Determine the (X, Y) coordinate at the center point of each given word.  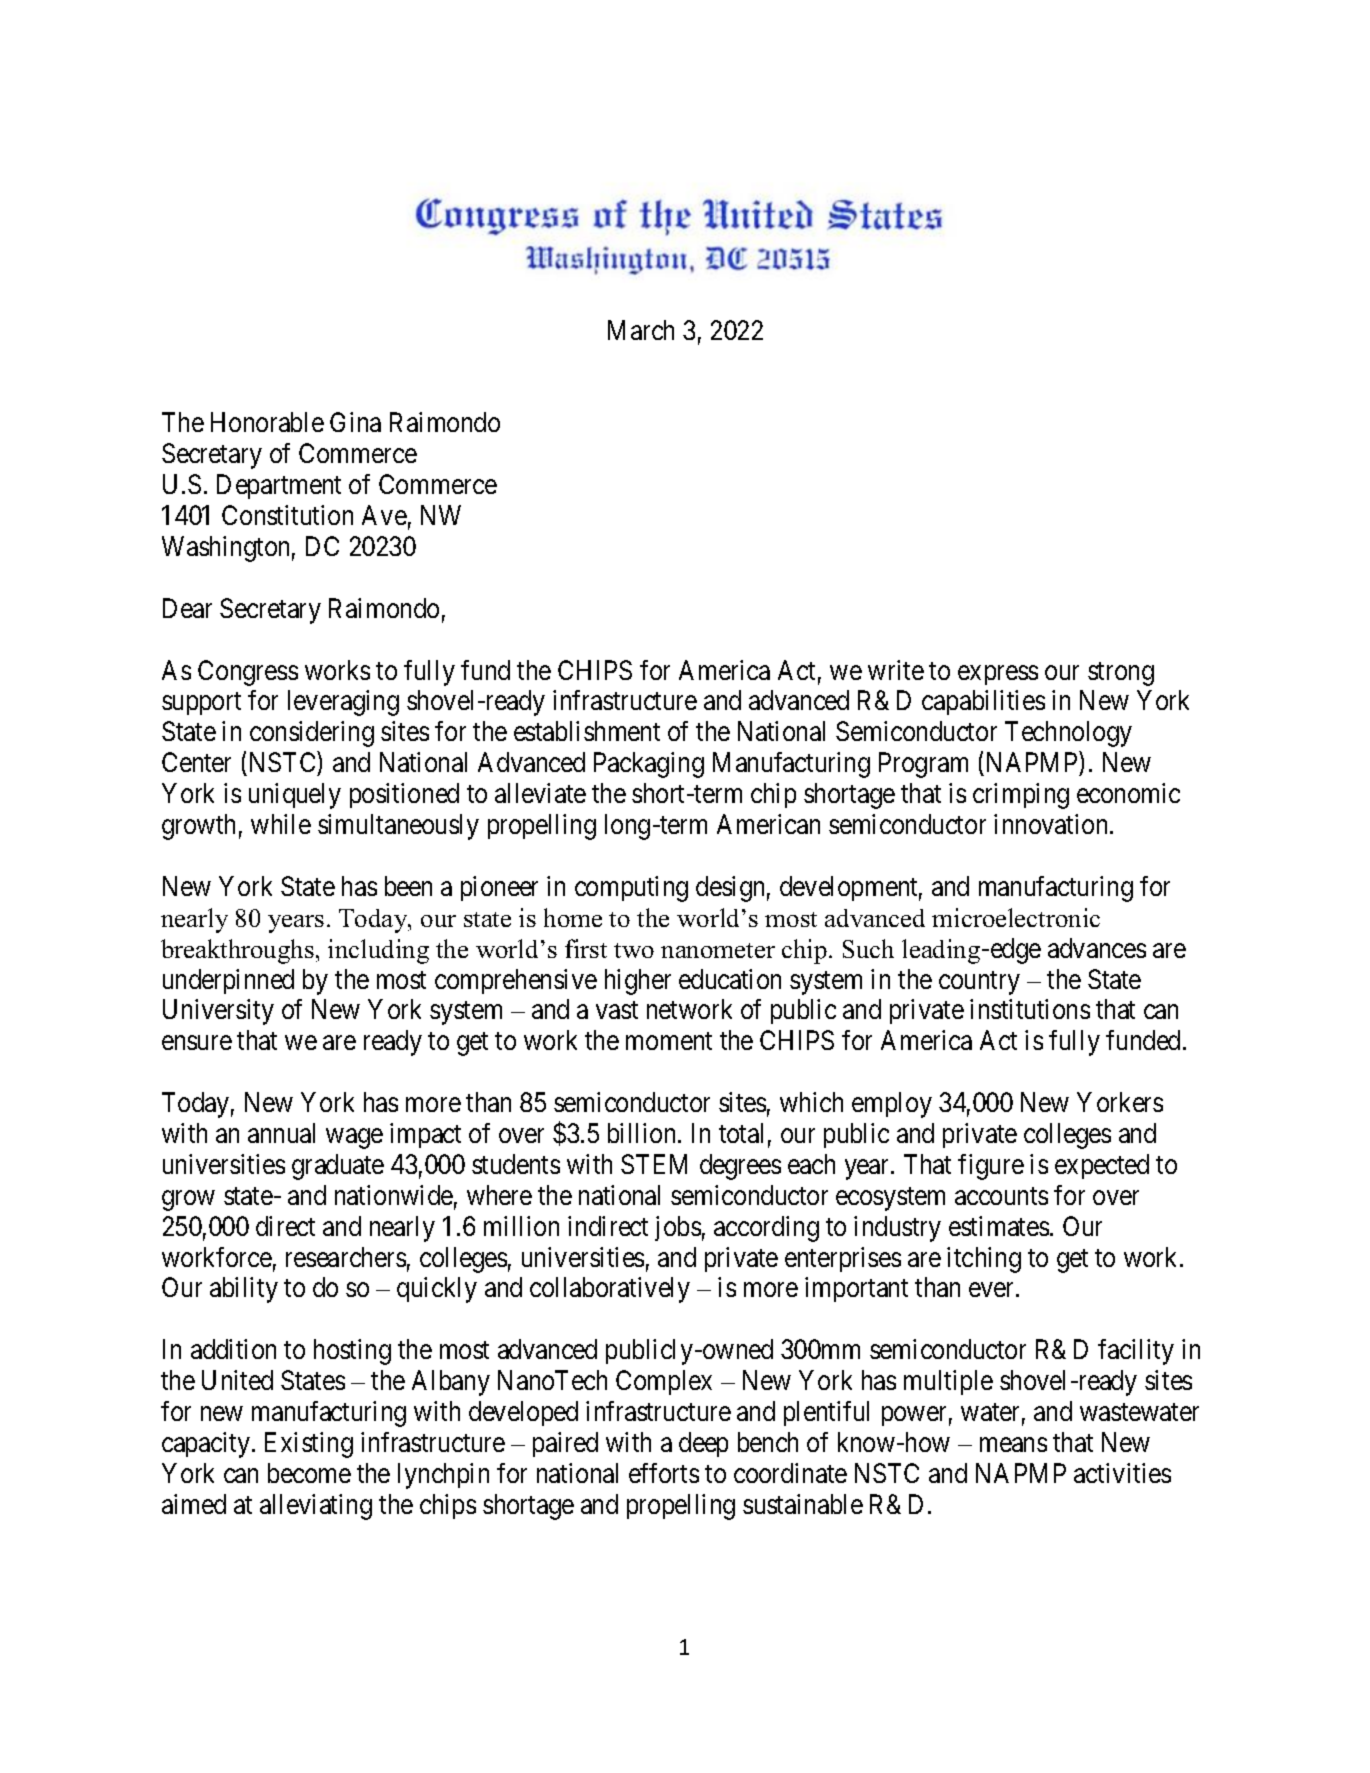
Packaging (649, 765)
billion (643, 1133)
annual (281, 1133)
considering (312, 734)
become (309, 1473)
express (998, 675)
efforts (664, 1473)
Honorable (267, 422)
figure (991, 1167)
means (1013, 1445)
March (641, 330)
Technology (1068, 734)
